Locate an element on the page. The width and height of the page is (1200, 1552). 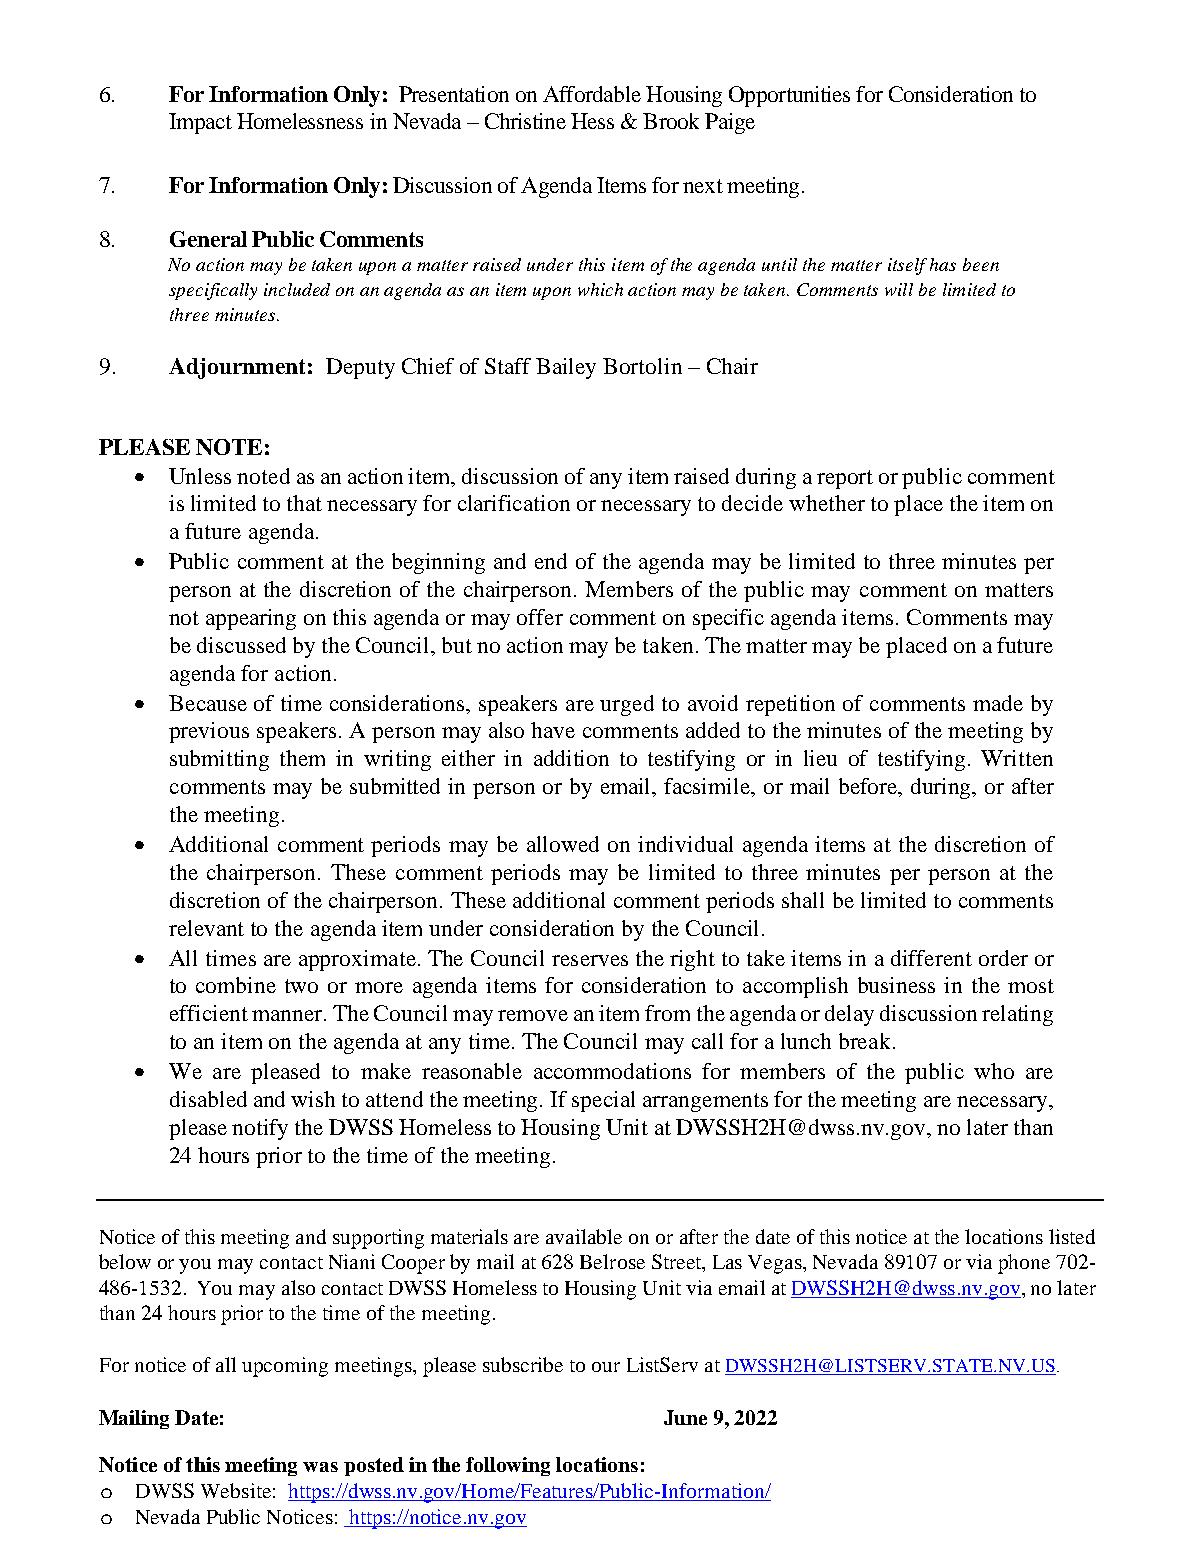
following is located at coordinates (508, 1466).
